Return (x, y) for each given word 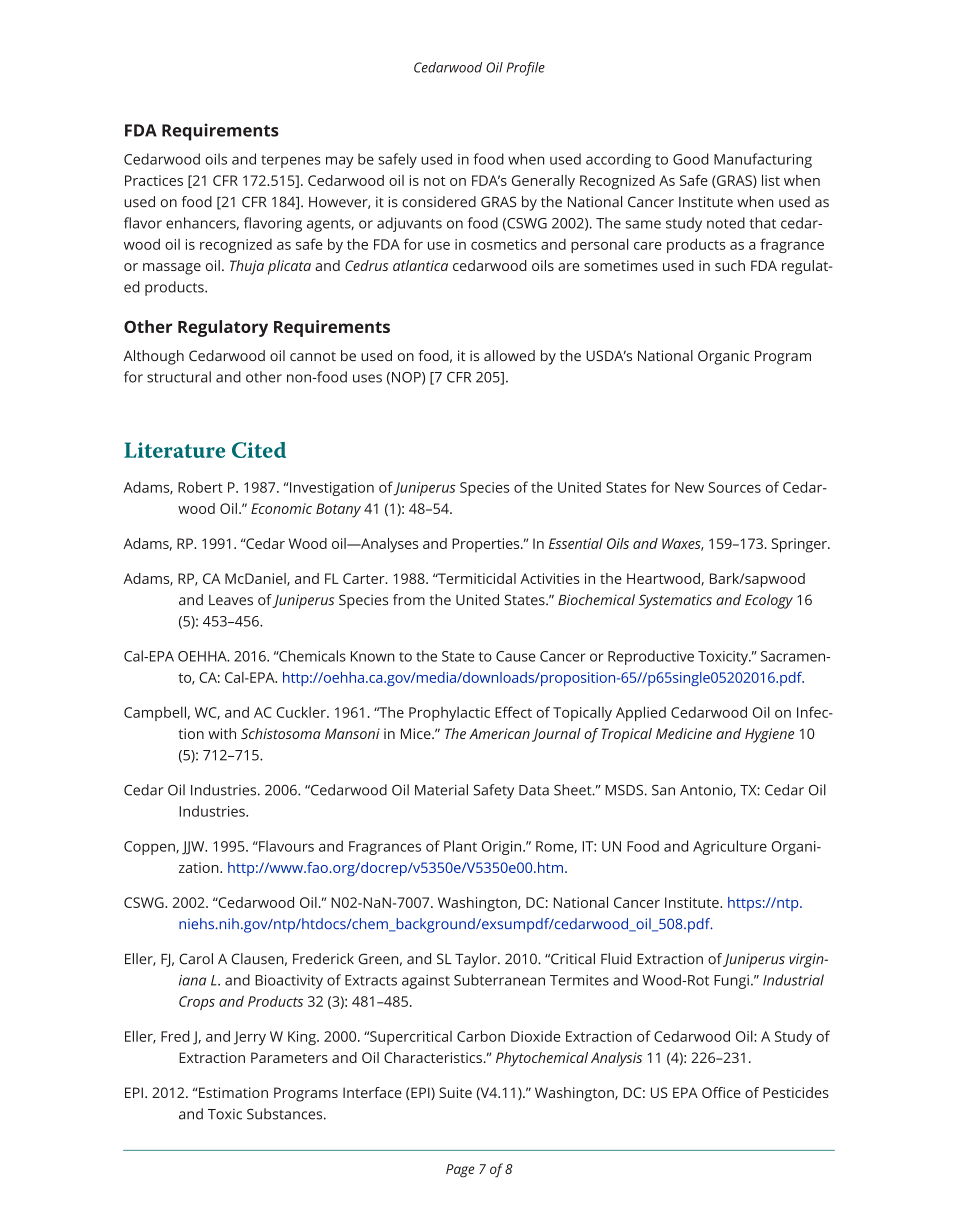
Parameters (289, 1057)
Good (691, 159)
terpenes (291, 161)
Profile (525, 69)
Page (460, 1171)
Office (721, 1092)
